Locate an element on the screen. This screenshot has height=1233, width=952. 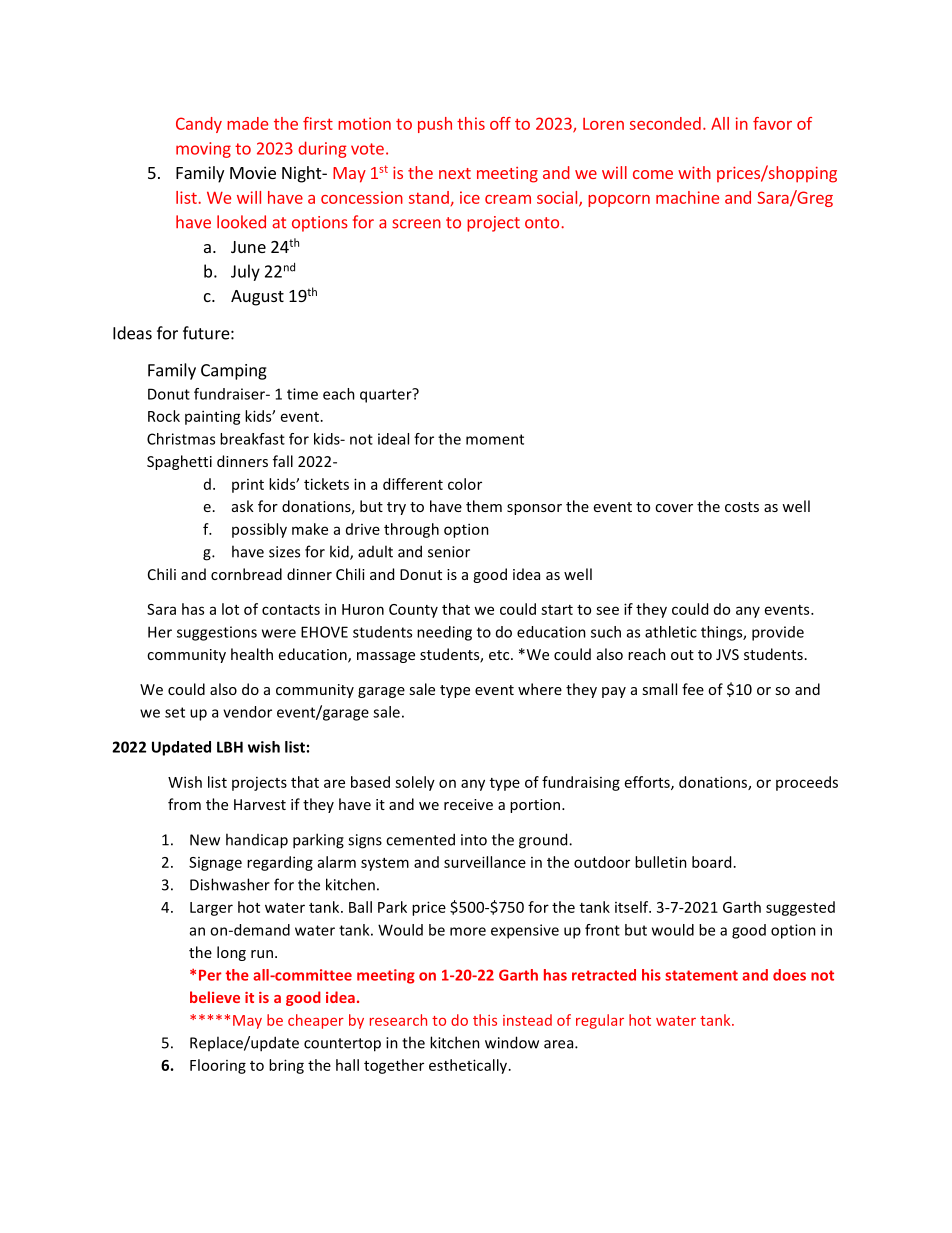
moment is located at coordinates (495, 439).
